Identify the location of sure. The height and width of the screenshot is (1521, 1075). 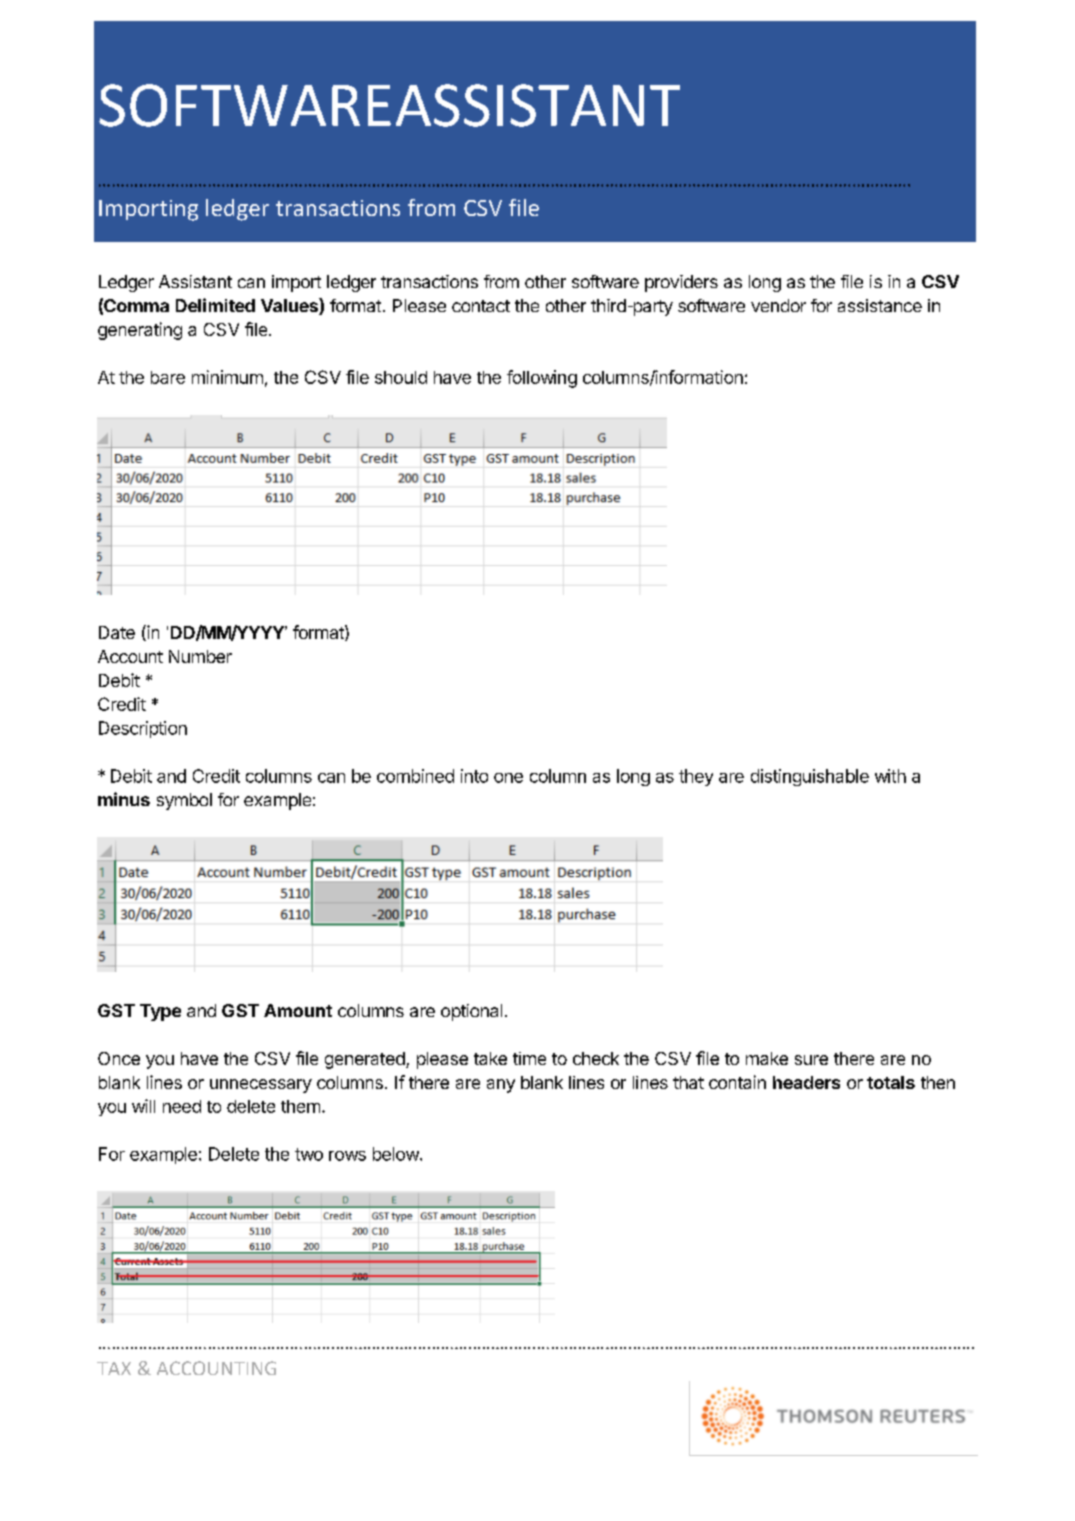
(811, 1060).
